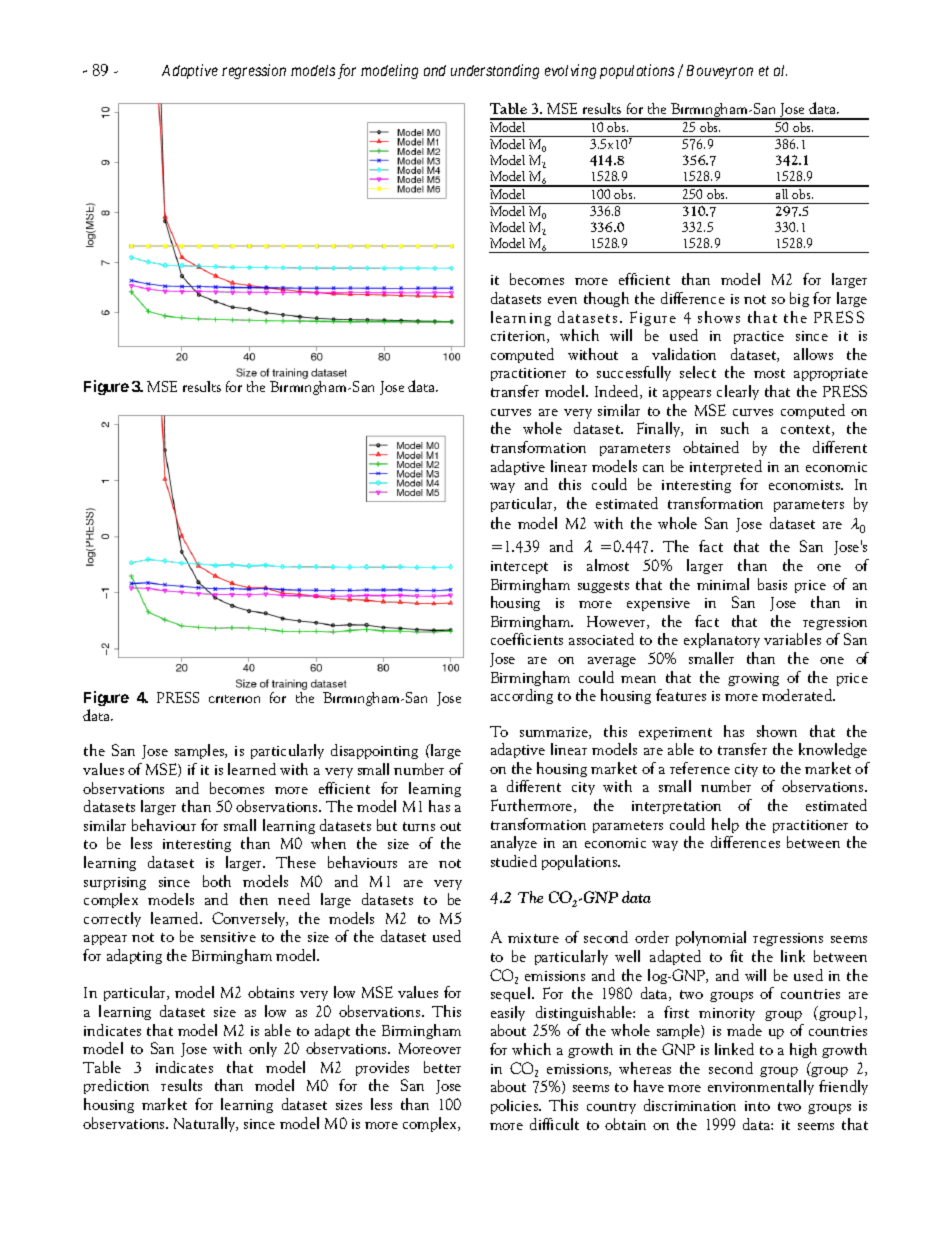  I want to click on Naturally, so click(206, 1124).
